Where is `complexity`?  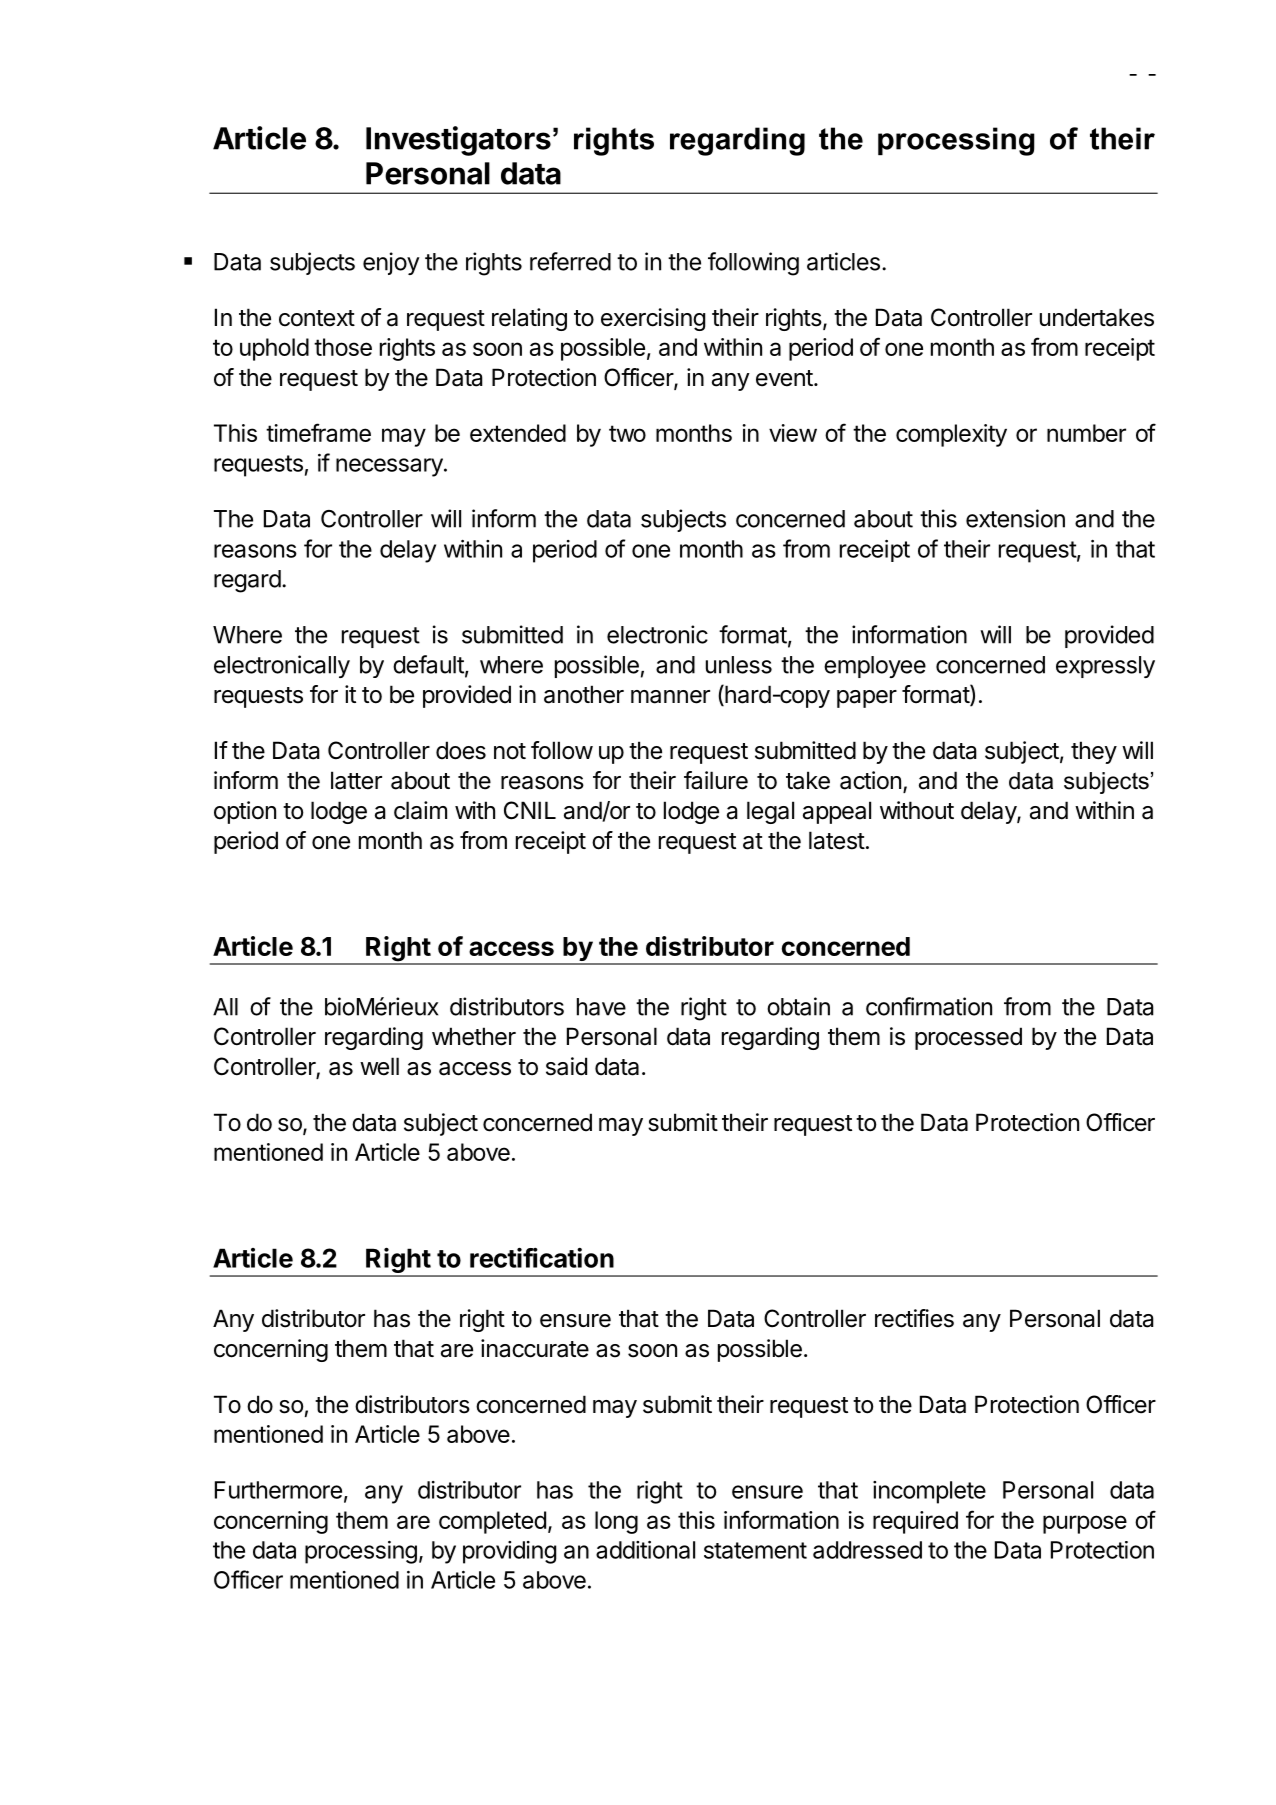
complexity is located at coordinates (951, 435).
